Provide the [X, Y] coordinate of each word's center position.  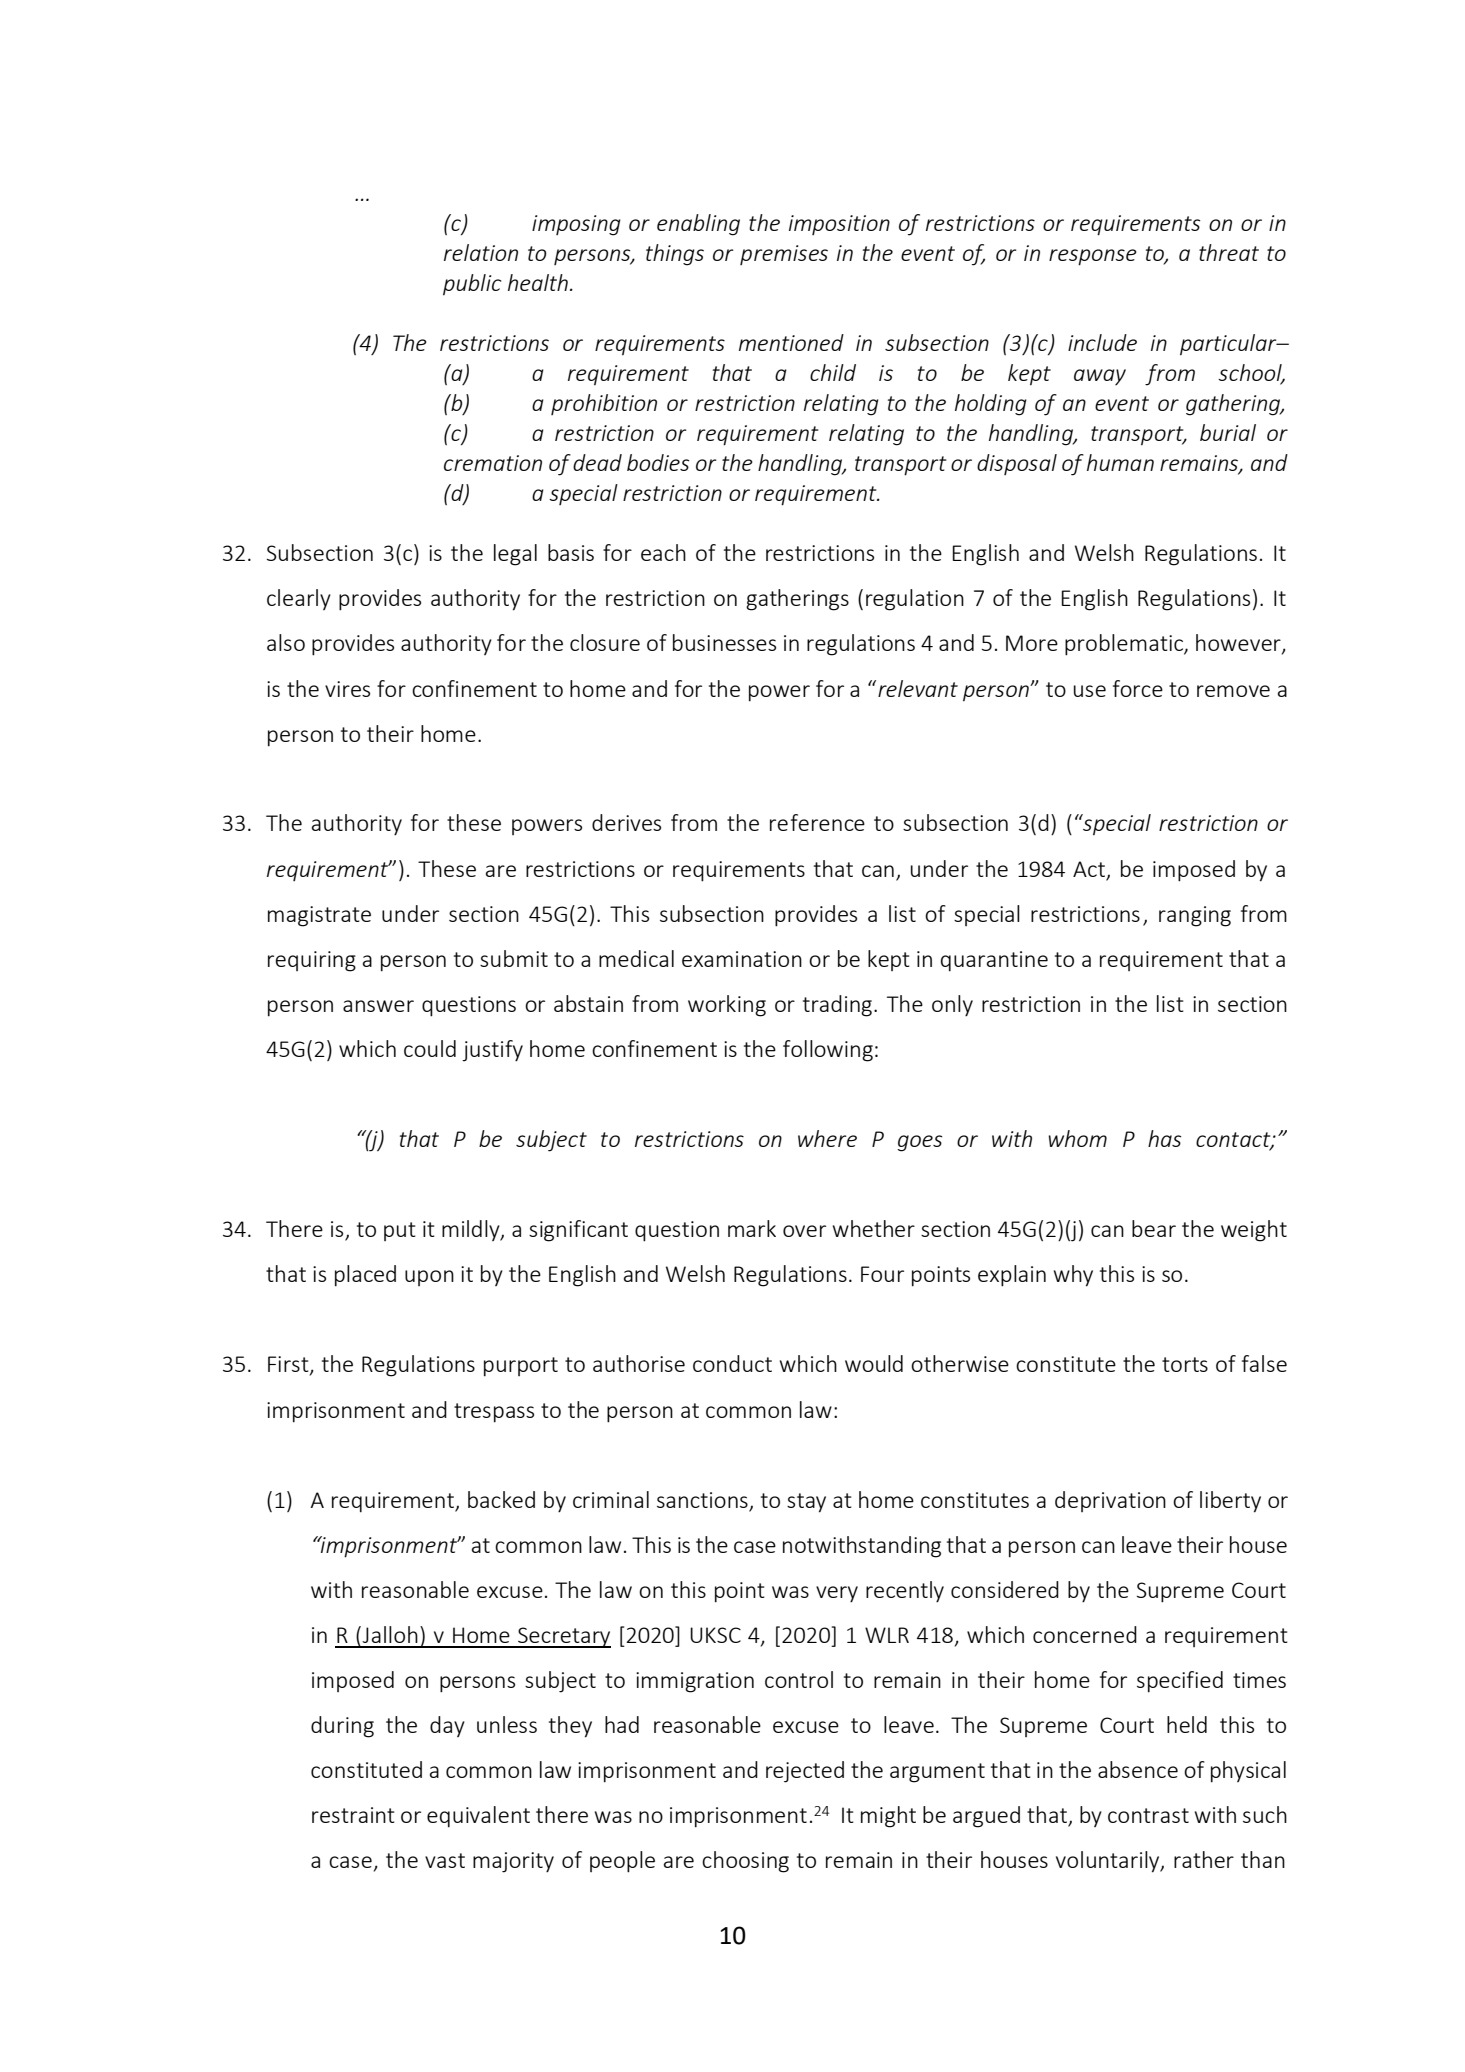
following [828, 1051]
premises [784, 255]
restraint [353, 1815]
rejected [805, 1772]
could [430, 1048]
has [1164, 1138]
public [472, 285]
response [1093, 257]
